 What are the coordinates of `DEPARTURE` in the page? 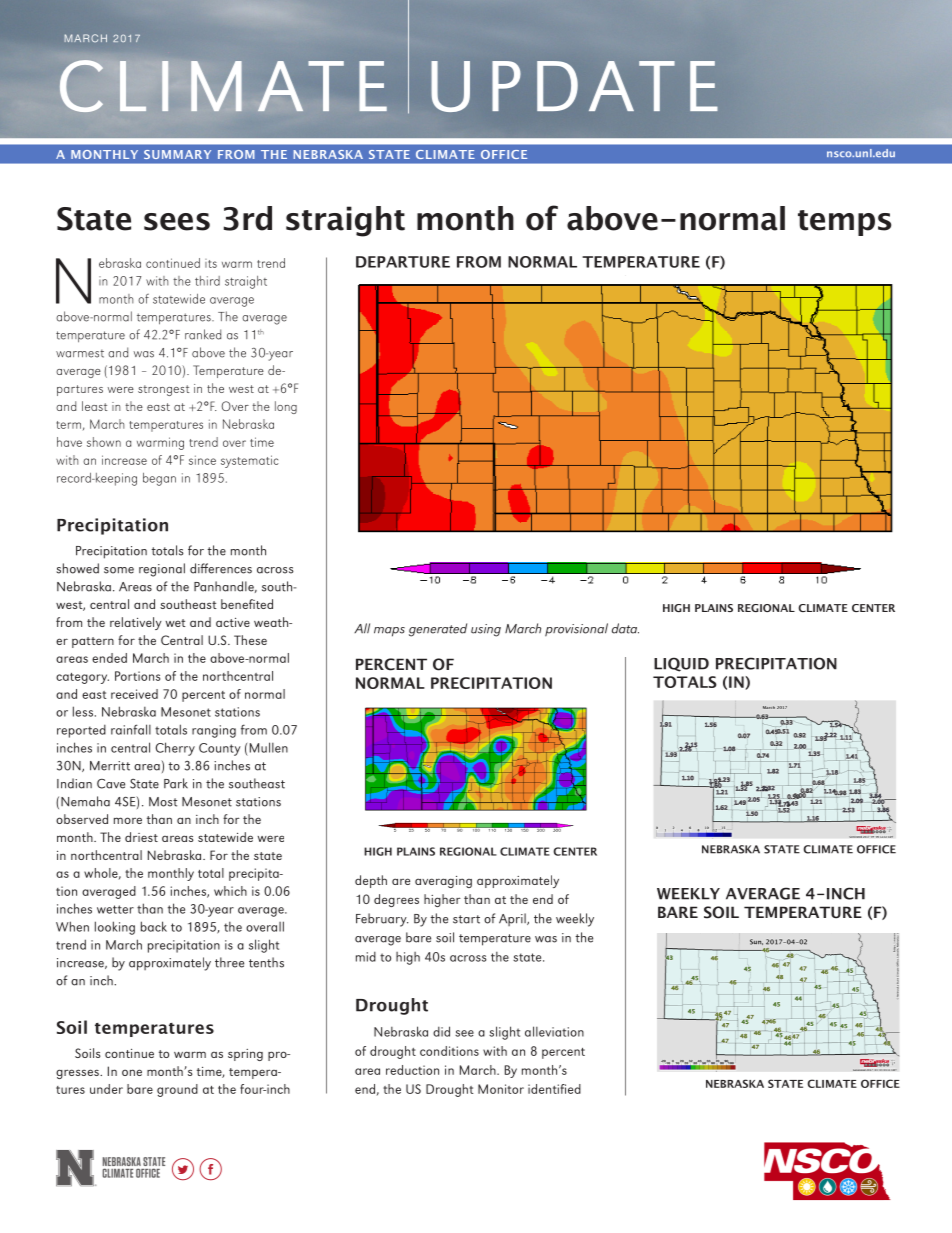 It's located at (403, 262).
